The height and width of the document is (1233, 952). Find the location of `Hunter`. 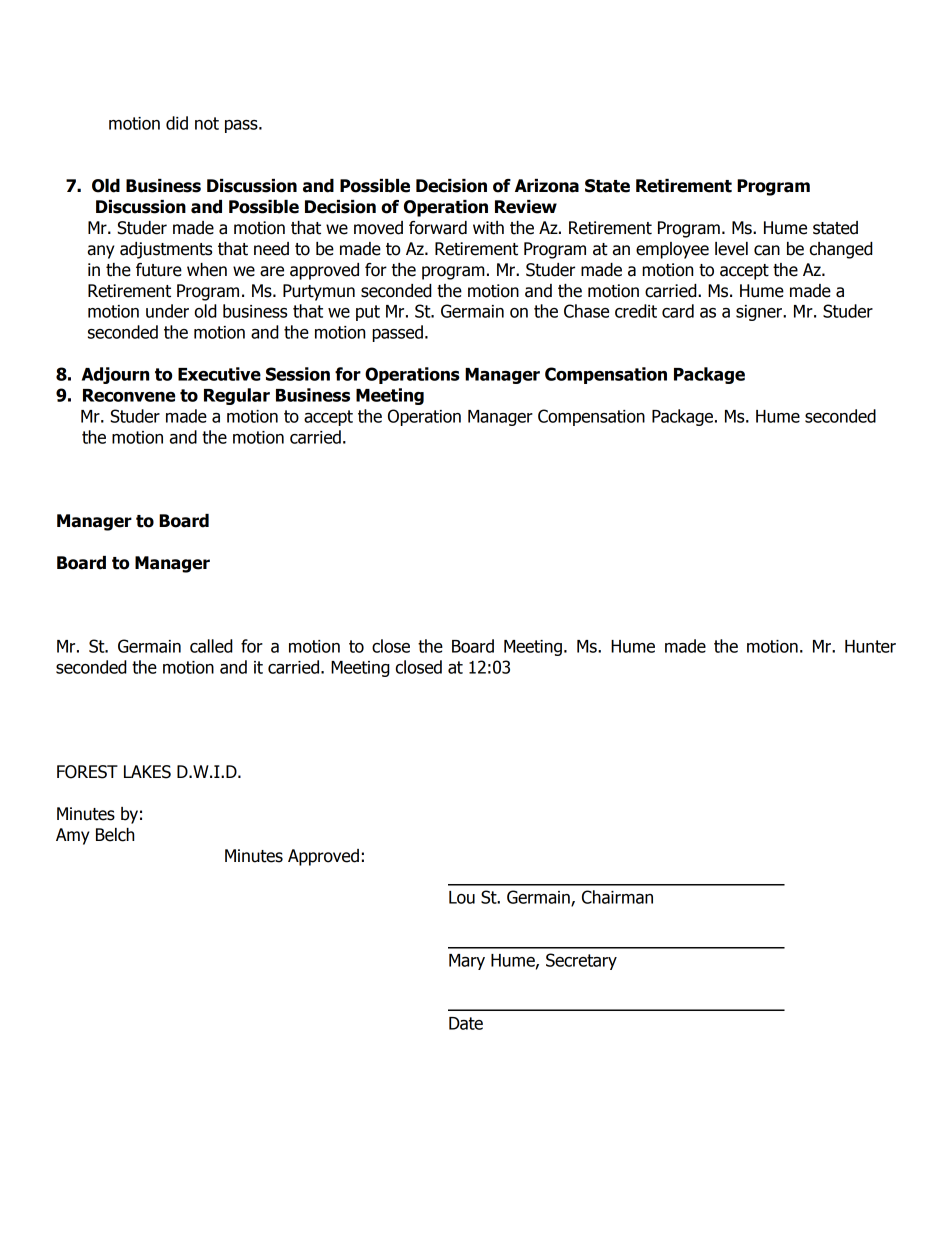

Hunter is located at coordinates (870, 646).
